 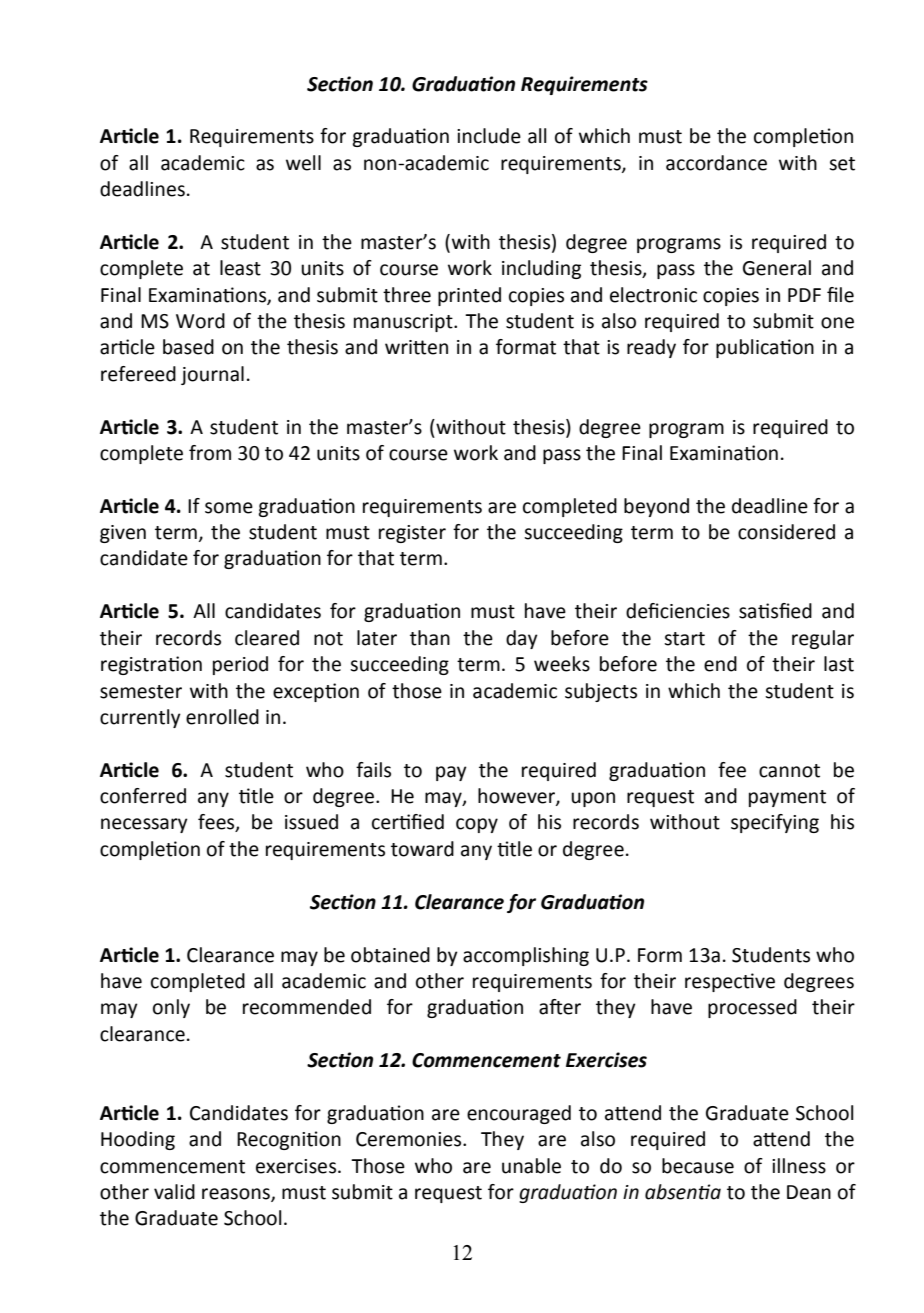 What do you see at coordinates (730, 982) in the document?
I see `respective` at bounding box center [730, 982].
